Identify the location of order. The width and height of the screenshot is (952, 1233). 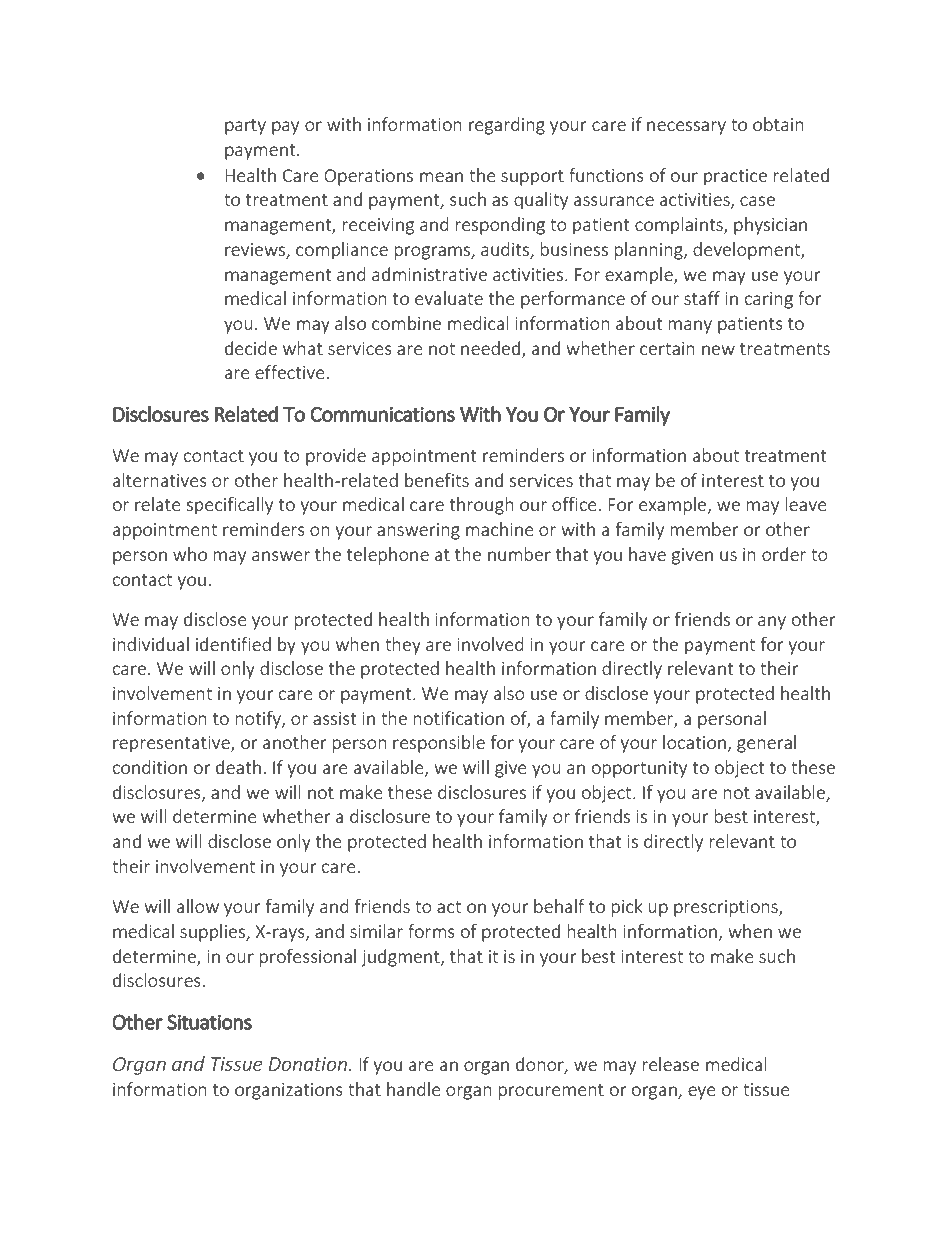
(784, 554).
